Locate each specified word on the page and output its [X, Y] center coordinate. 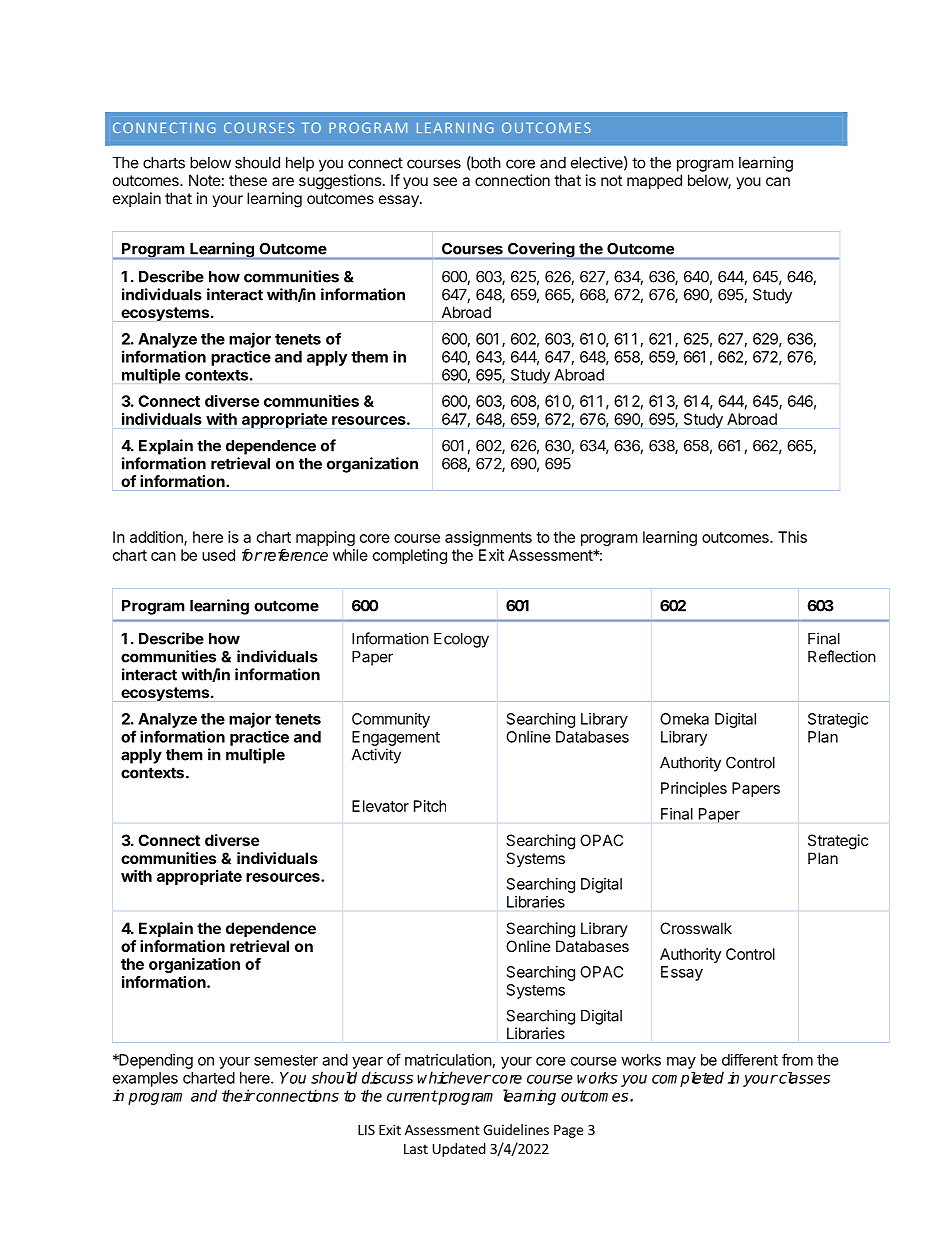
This [792, 537]
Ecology [461, 640]
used [218, 555]
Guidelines [516, 1129]
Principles [694, 789]
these [248, 180]
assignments [488, 538]
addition [157, 538]
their [238, 1095]
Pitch [430, 806]
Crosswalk [696, 928]
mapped [654, 181]
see [445, 181]
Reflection [842, 656]
